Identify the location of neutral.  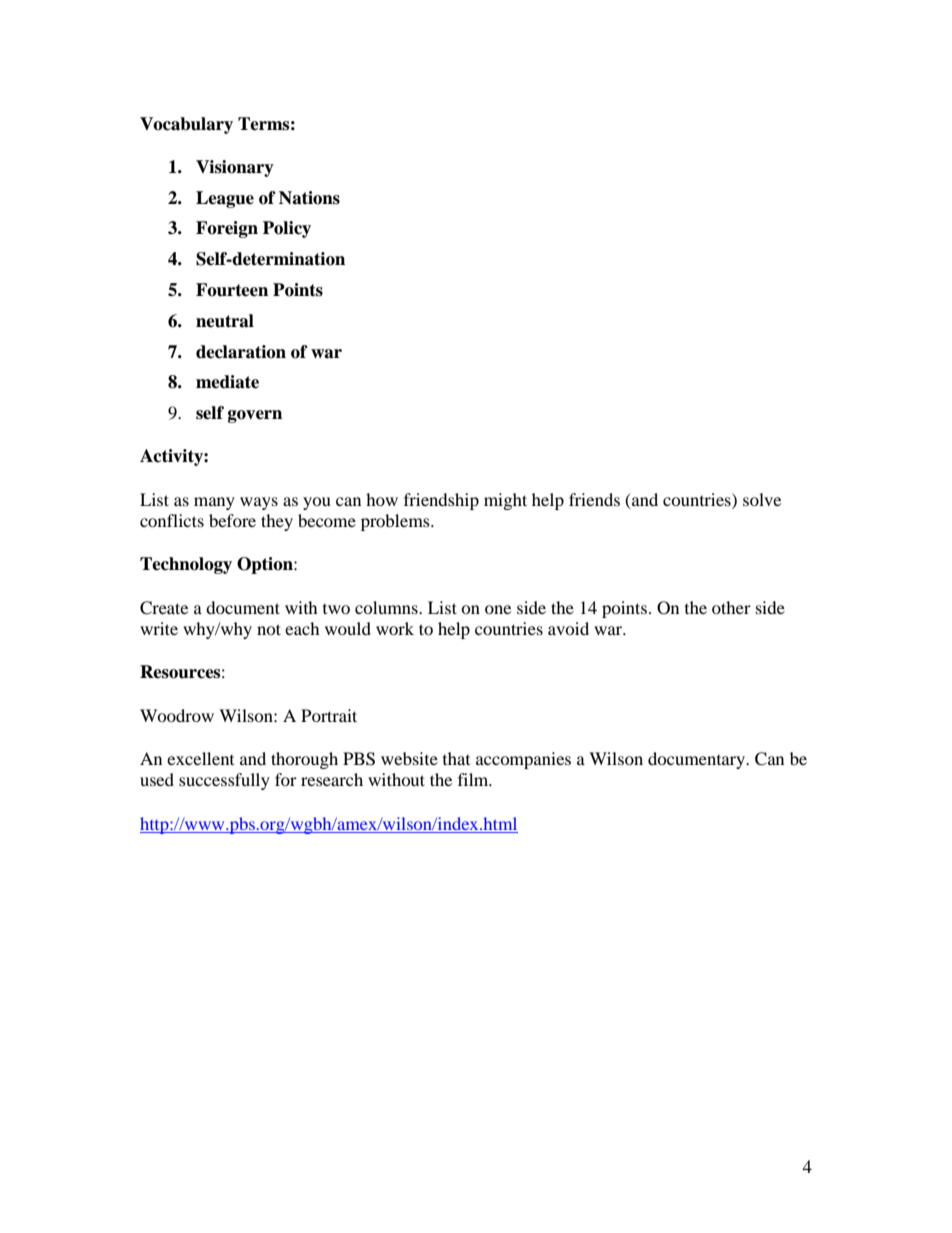
(225, 321).
